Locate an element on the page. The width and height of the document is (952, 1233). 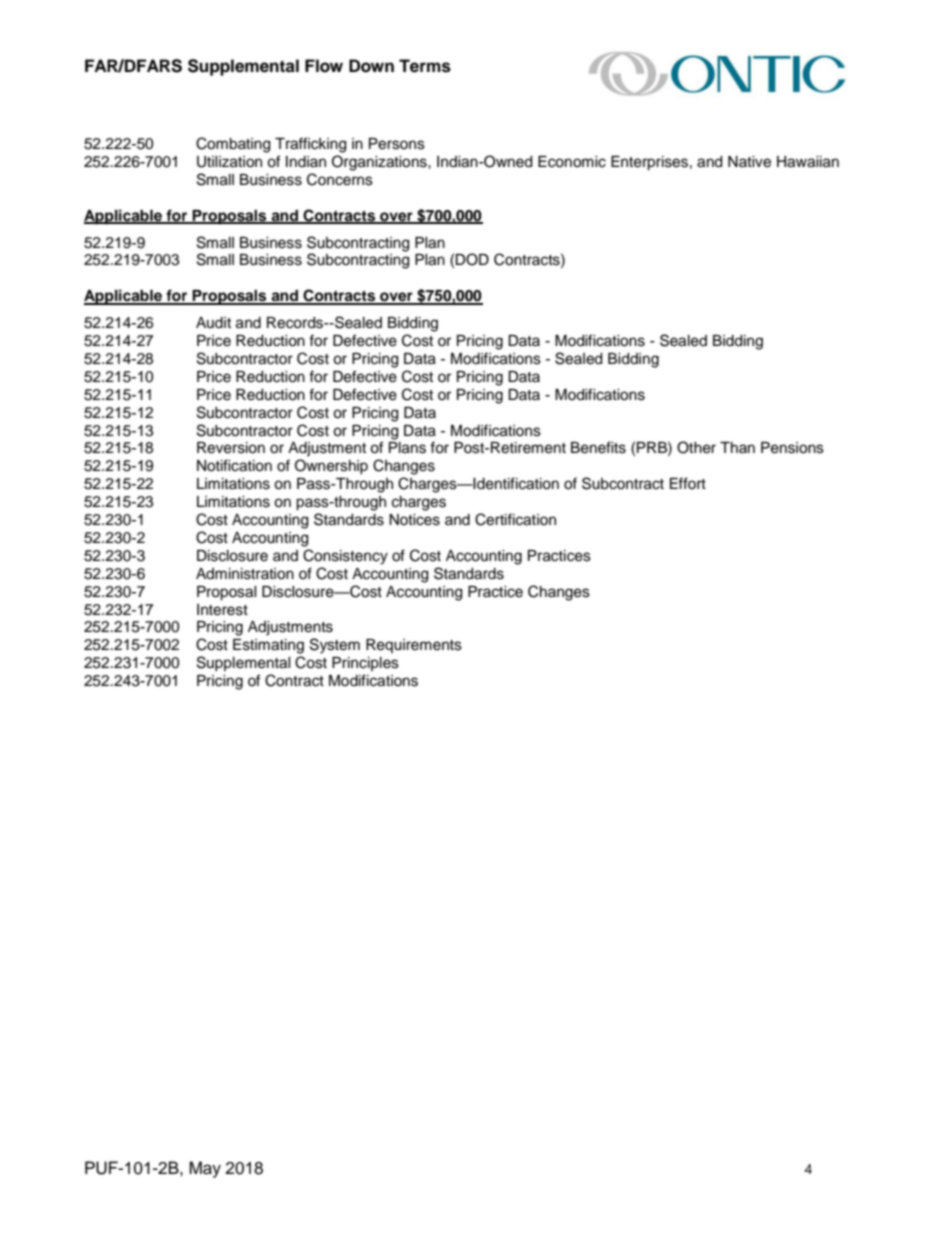
Certification is located at coordinates (515, 519).
